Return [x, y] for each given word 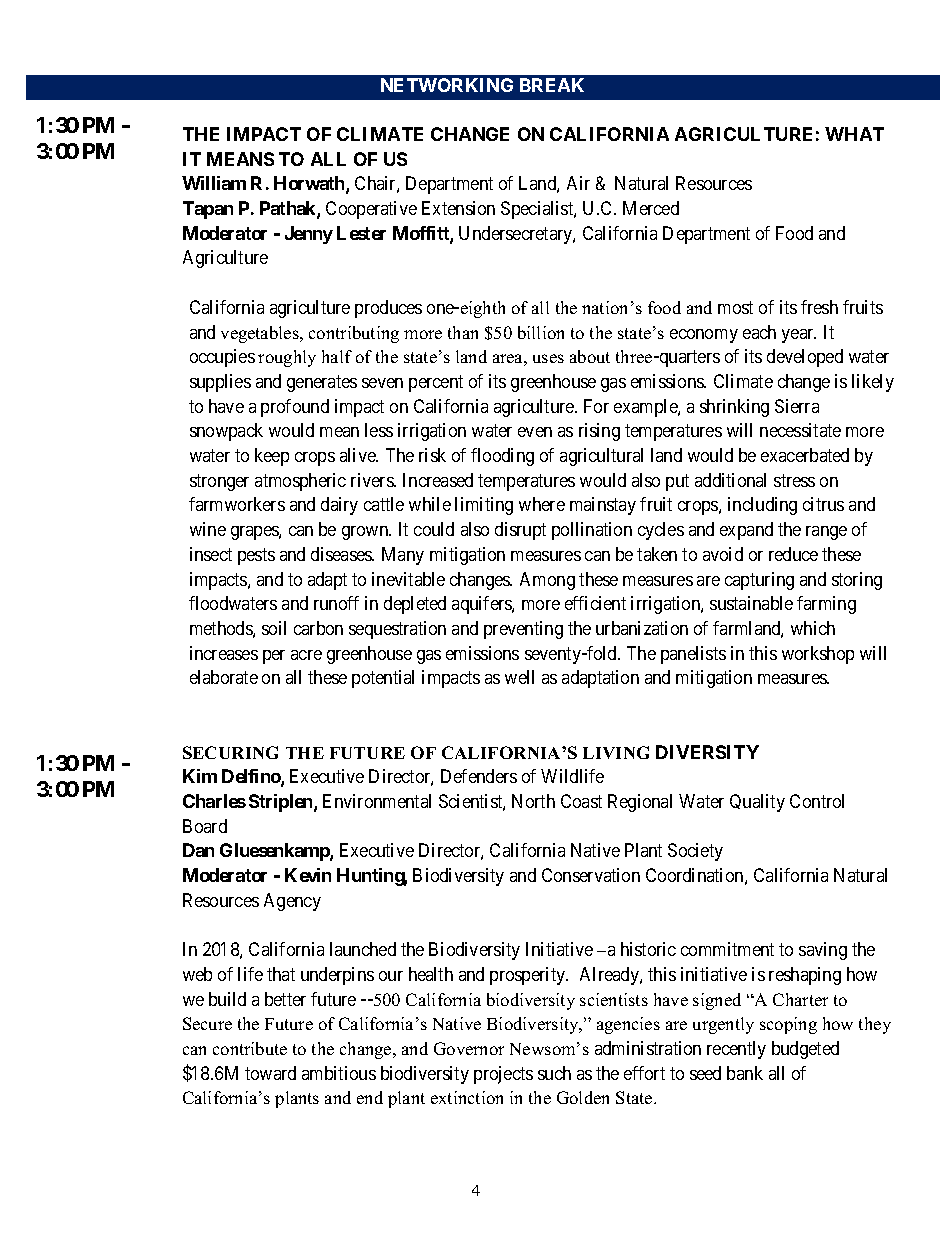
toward [270, 1073]
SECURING [230, 752]
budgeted [805, 1050]
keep [272, 457]
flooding [502, 457]
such [554, 1073]
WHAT [854, 134]
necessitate [800, 430]
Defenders [479, 776]
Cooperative [371, 210]
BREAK [552, 85]
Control [817, 801]
